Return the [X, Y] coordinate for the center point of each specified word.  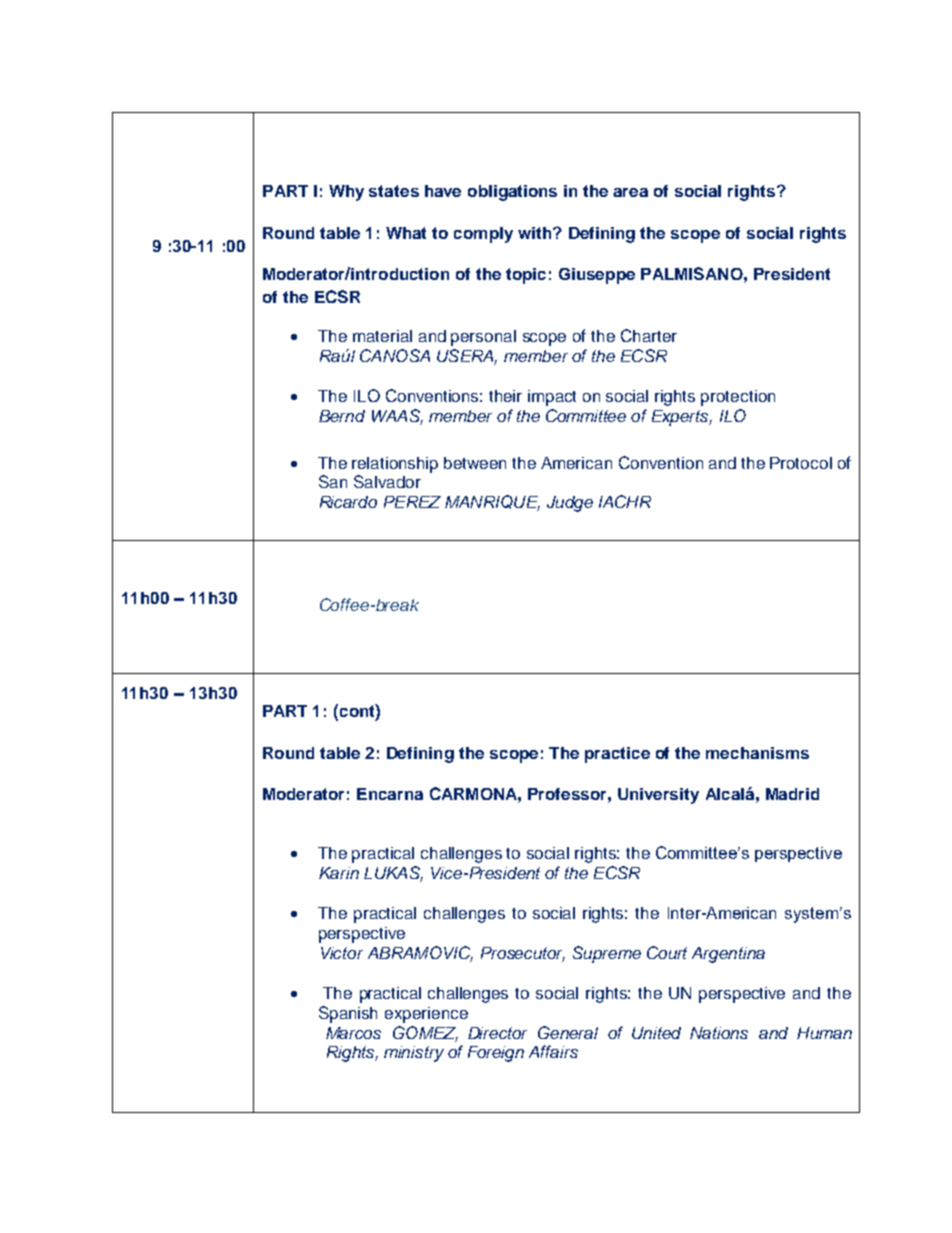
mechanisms [757, 753]
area [630, 192]
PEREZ [412, 502]
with [536, 233]
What [406, 233]
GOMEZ [425, 1034]
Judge [570, 504]
